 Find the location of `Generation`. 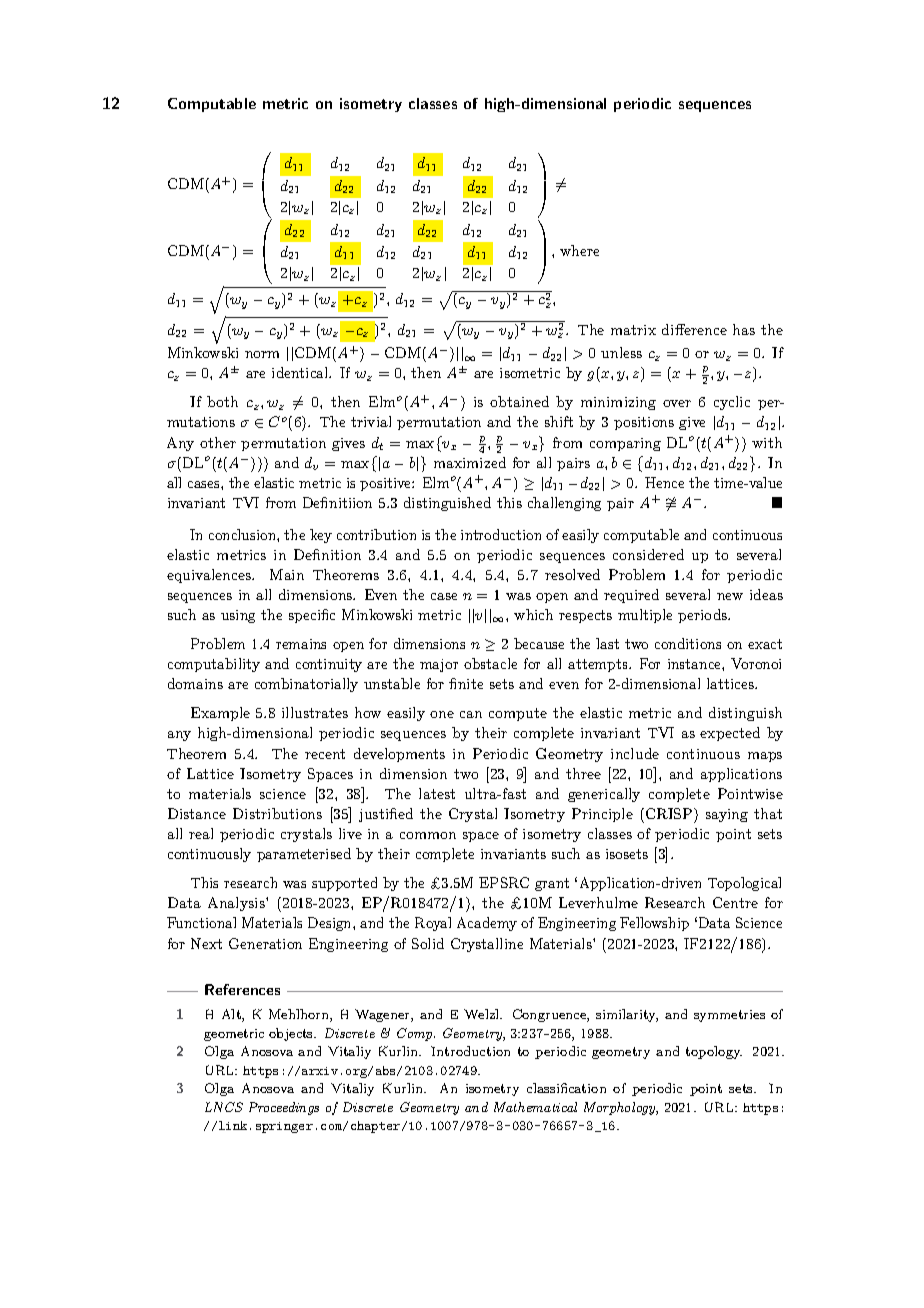

Generation is located at coordinates (265, 943).
